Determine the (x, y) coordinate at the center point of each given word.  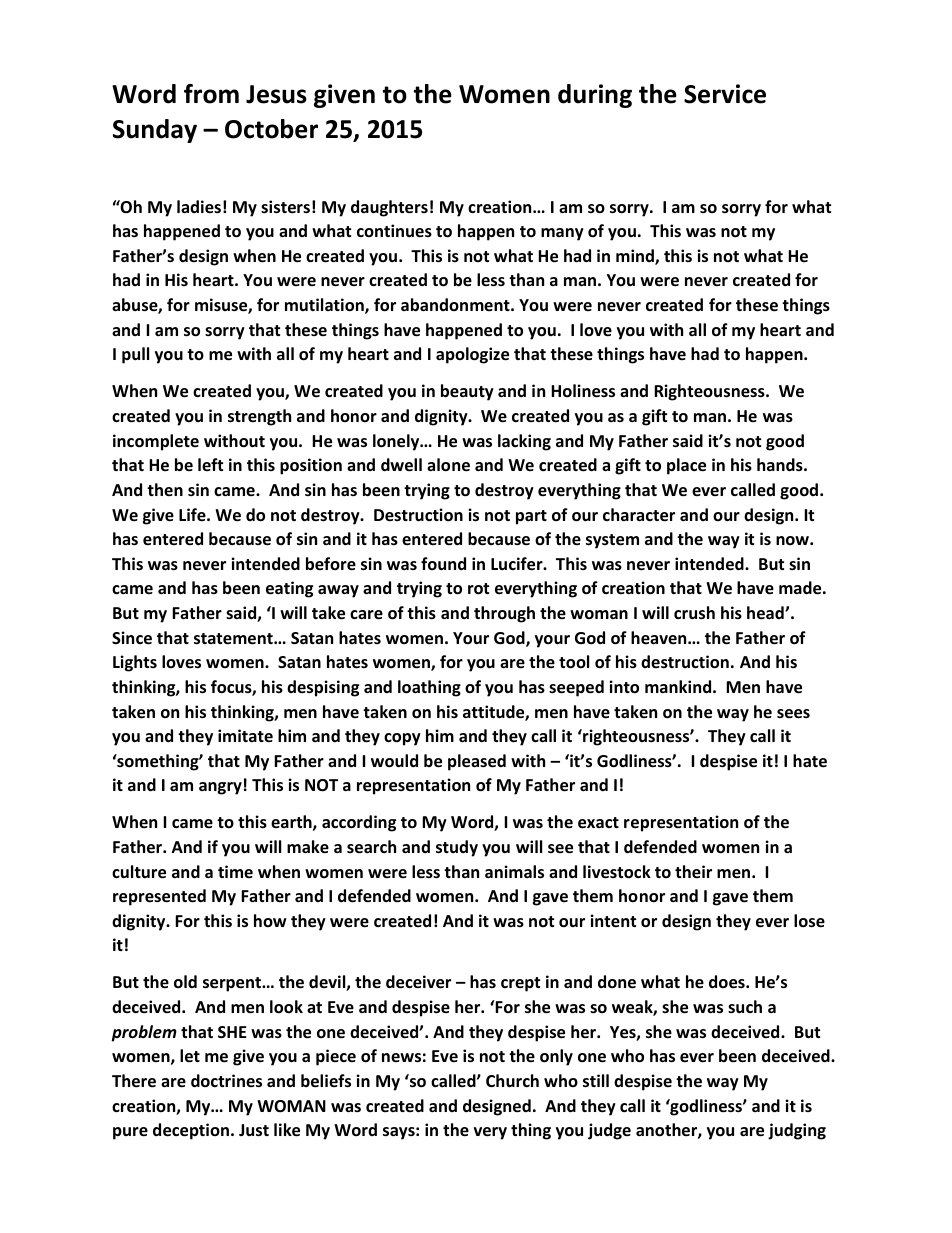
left (210, 464)
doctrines (226, 1081)
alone (448, 465)
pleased (477, 762)
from (211, 94)
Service (725, 94)
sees (793, 714)
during (595, 96)
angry (220, 788)
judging (797, 1131)
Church (512, 1081)
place (686, 466)
